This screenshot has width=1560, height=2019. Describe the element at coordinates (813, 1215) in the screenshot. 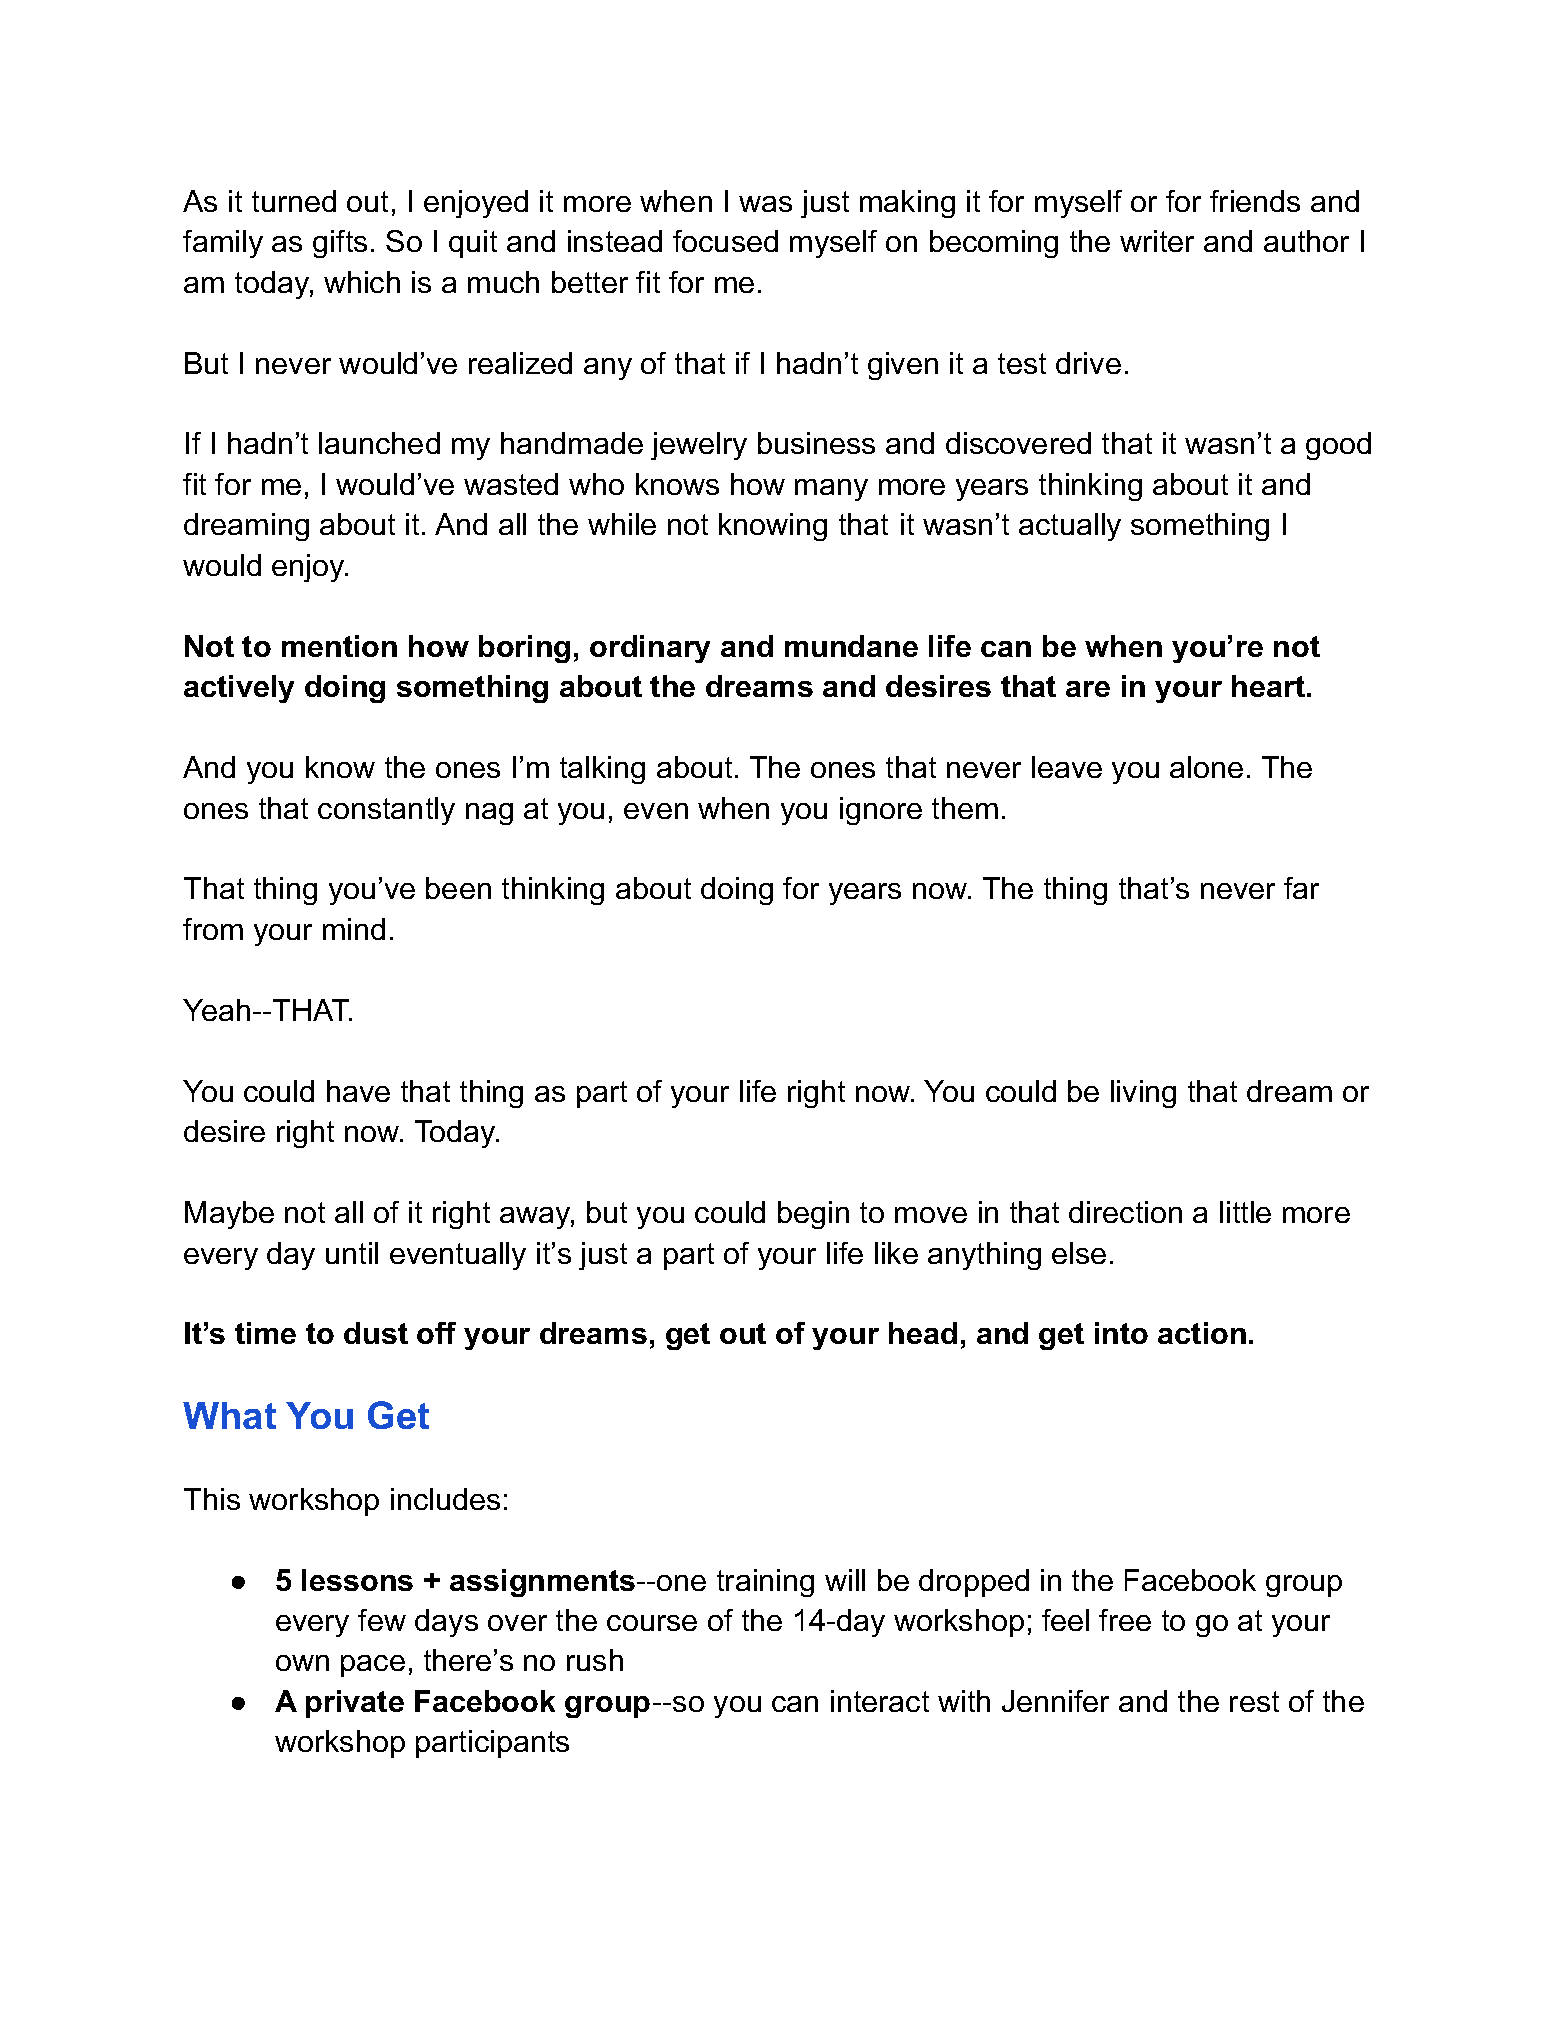

I see `begin` at that location.
